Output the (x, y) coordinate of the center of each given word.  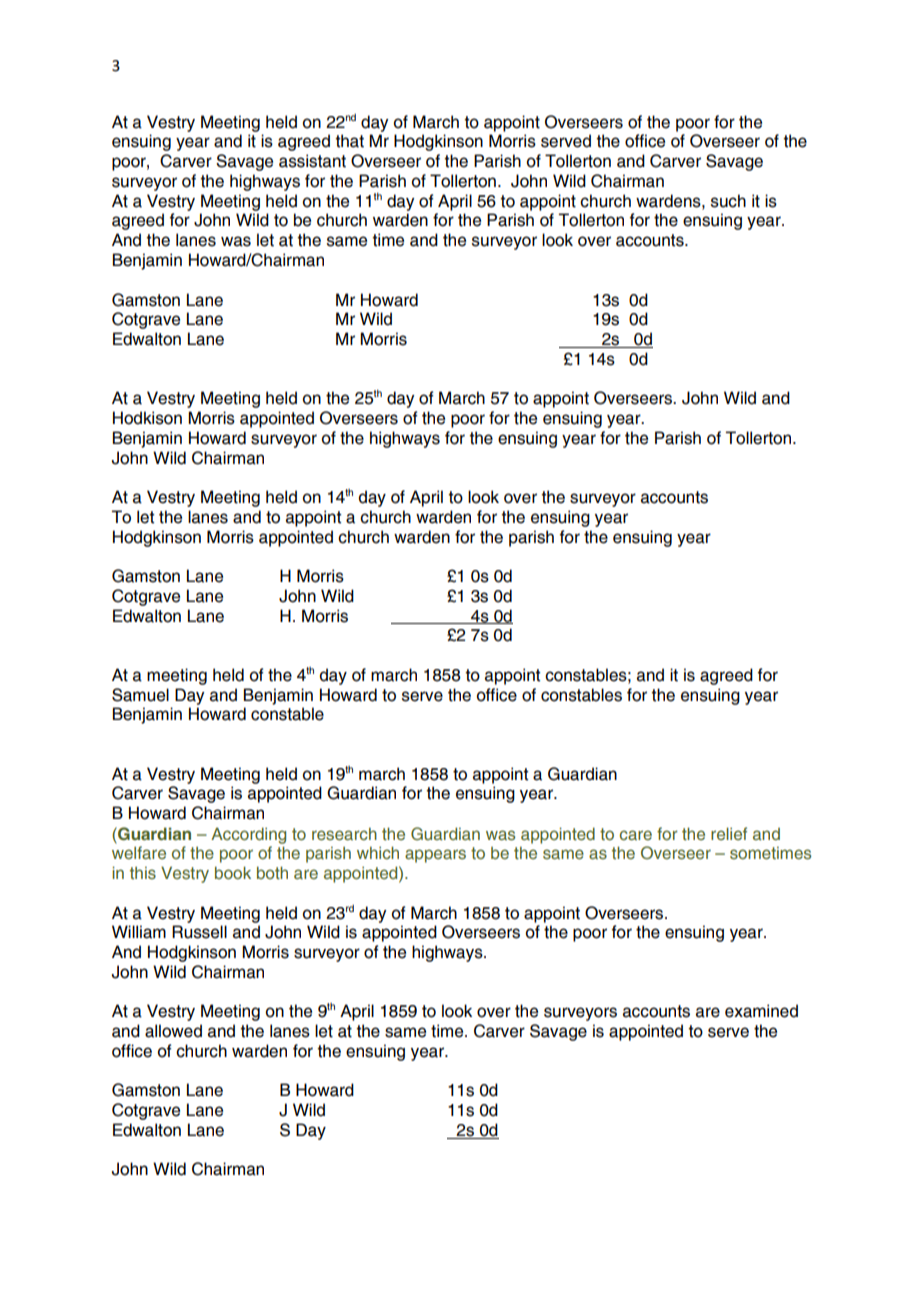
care (636, 835)
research (344, 834)
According (248, 835)
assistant (312, 161)
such (728, 201)
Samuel (140, 695)
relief (729, 833)
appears (435, 856)
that (349, 141)
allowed (173, 1031)
